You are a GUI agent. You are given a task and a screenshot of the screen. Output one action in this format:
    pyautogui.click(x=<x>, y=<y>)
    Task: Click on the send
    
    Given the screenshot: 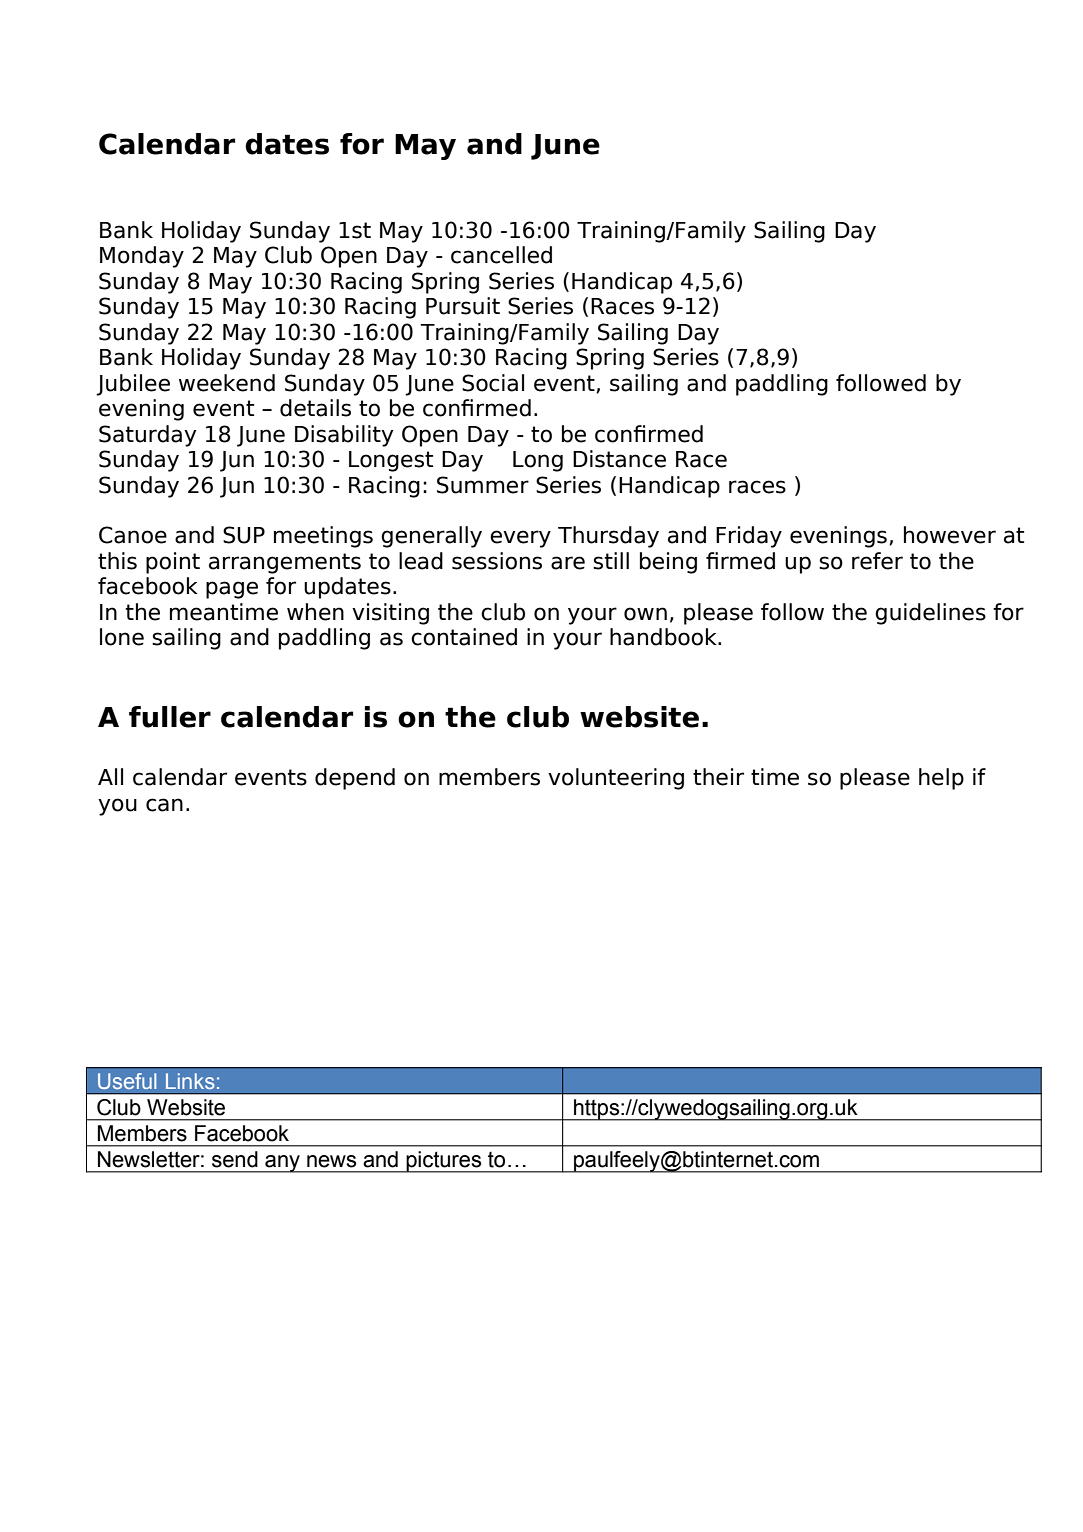 What is the action you would take?
    pyautogui.click(x=235, y=1159)
